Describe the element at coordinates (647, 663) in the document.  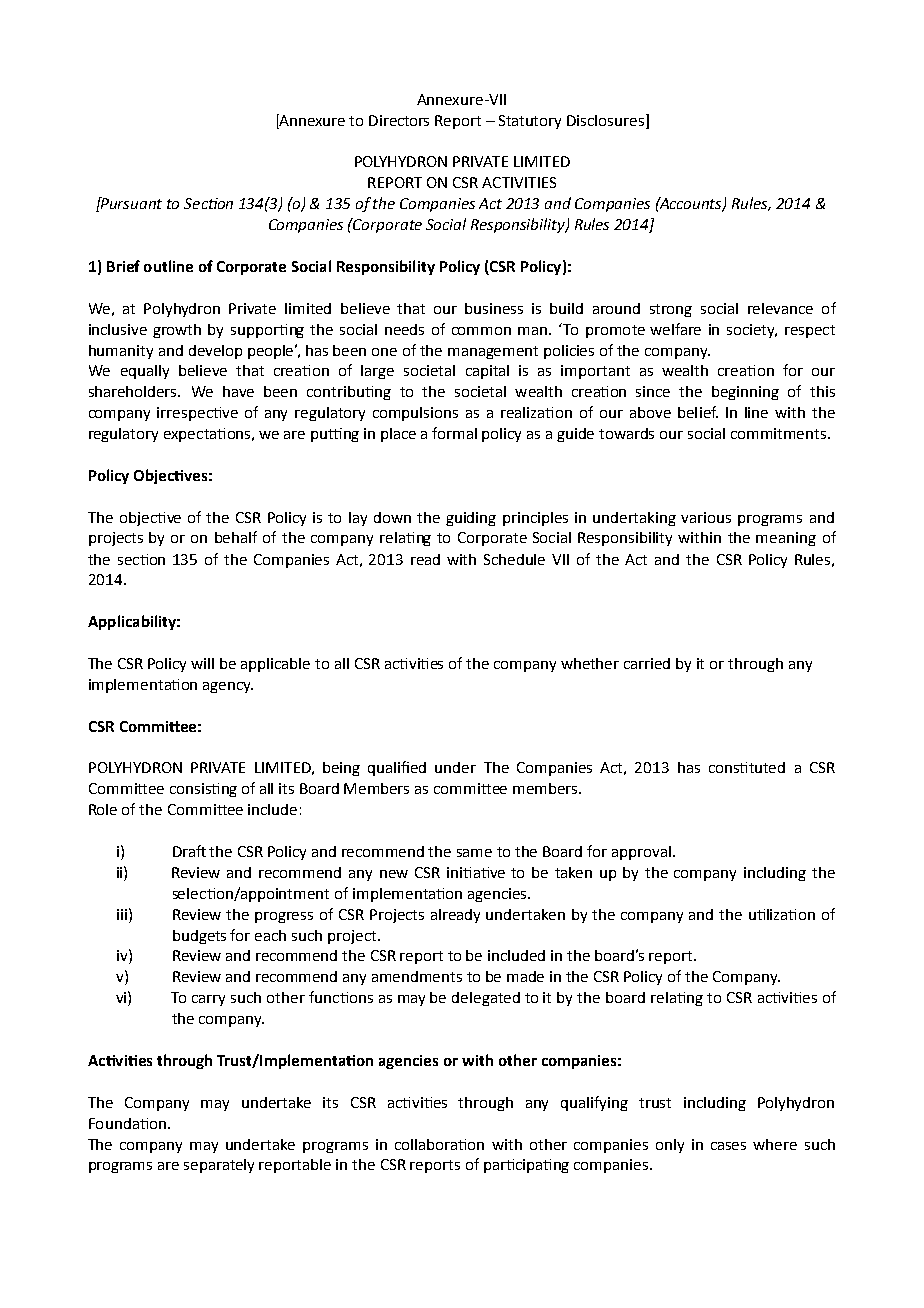
I see `carried` at that location.
